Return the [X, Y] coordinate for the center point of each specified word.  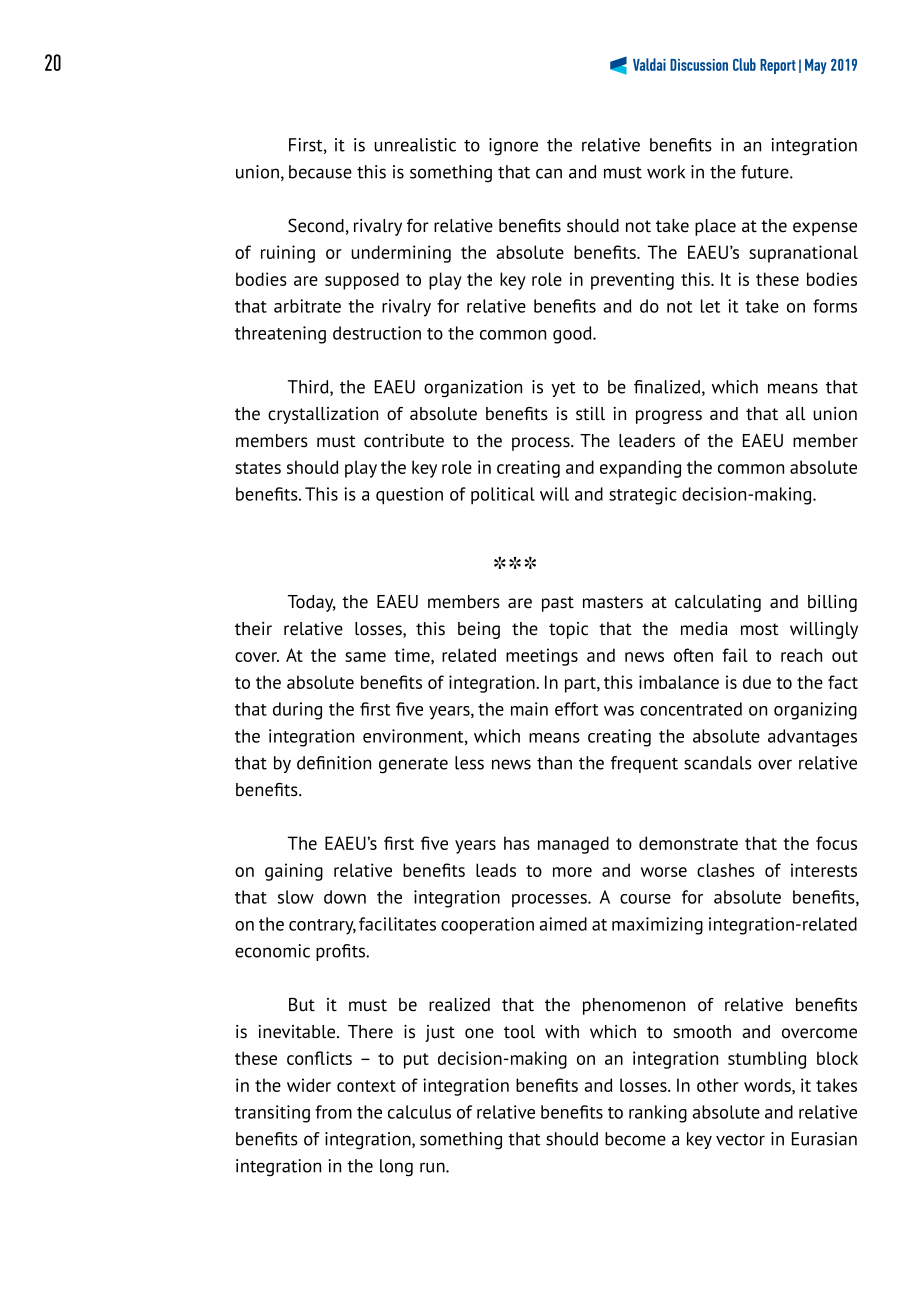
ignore [513, 147]
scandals [718, 763]
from [333, 1112]
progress [669, 417]
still [590, 414]
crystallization [323, 415]
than [554, 763]
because [320, 172]
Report [778, 66]
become [635, 1139]
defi [311, 763]
